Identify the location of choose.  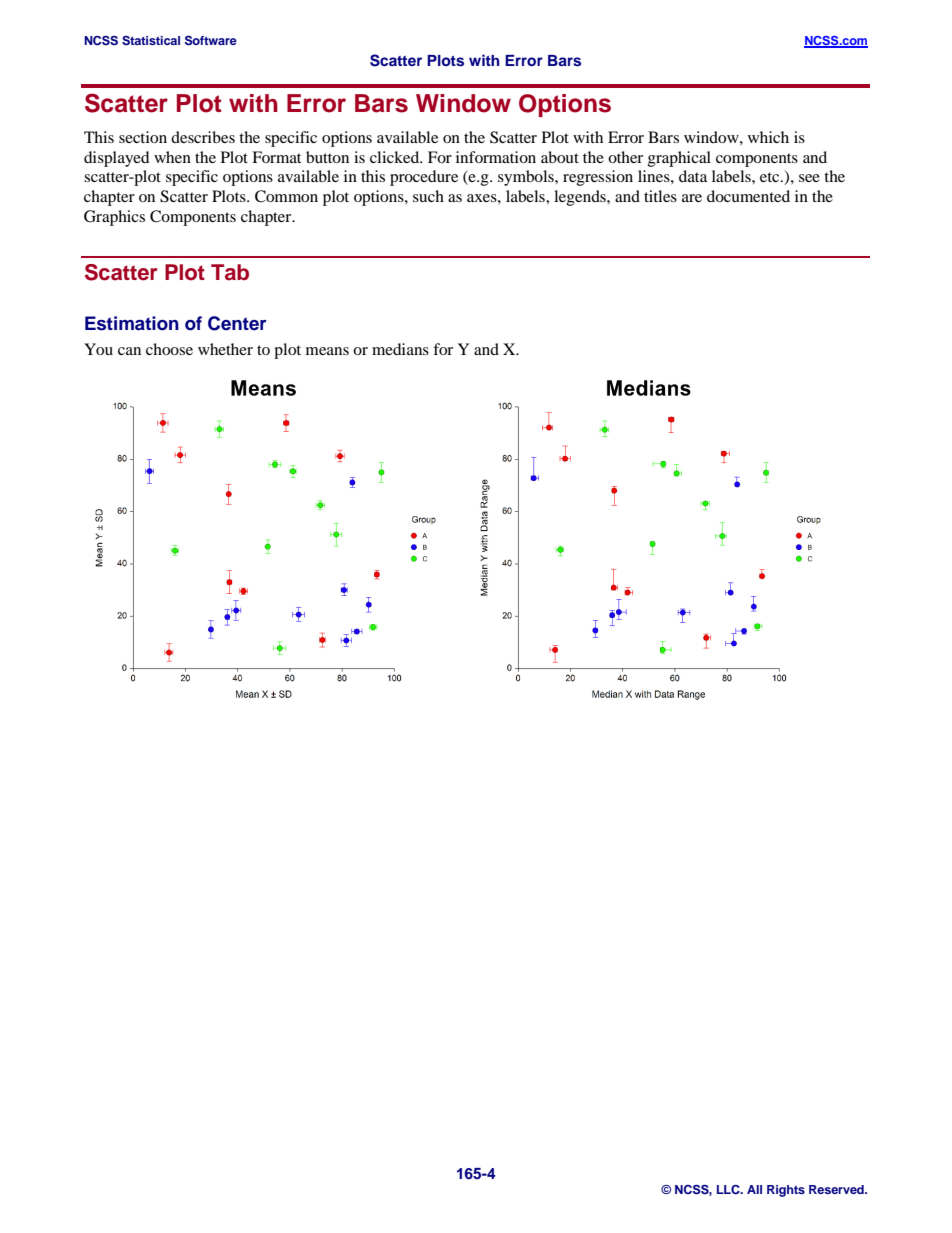
(169, 349).
